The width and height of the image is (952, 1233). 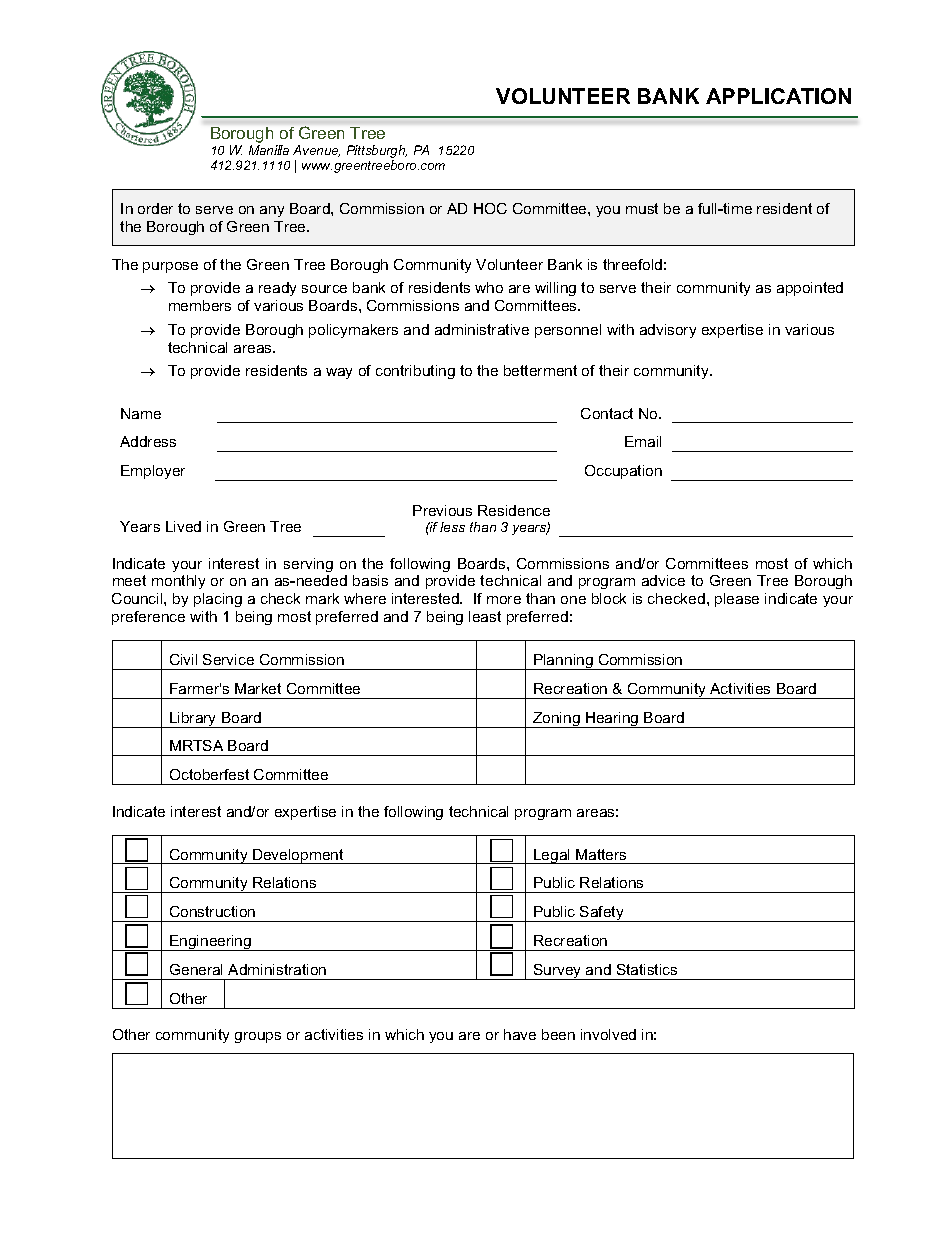 What do you see at coordinates (200, 305) in the image?
I see `members` at bounding box center [200, 305].
